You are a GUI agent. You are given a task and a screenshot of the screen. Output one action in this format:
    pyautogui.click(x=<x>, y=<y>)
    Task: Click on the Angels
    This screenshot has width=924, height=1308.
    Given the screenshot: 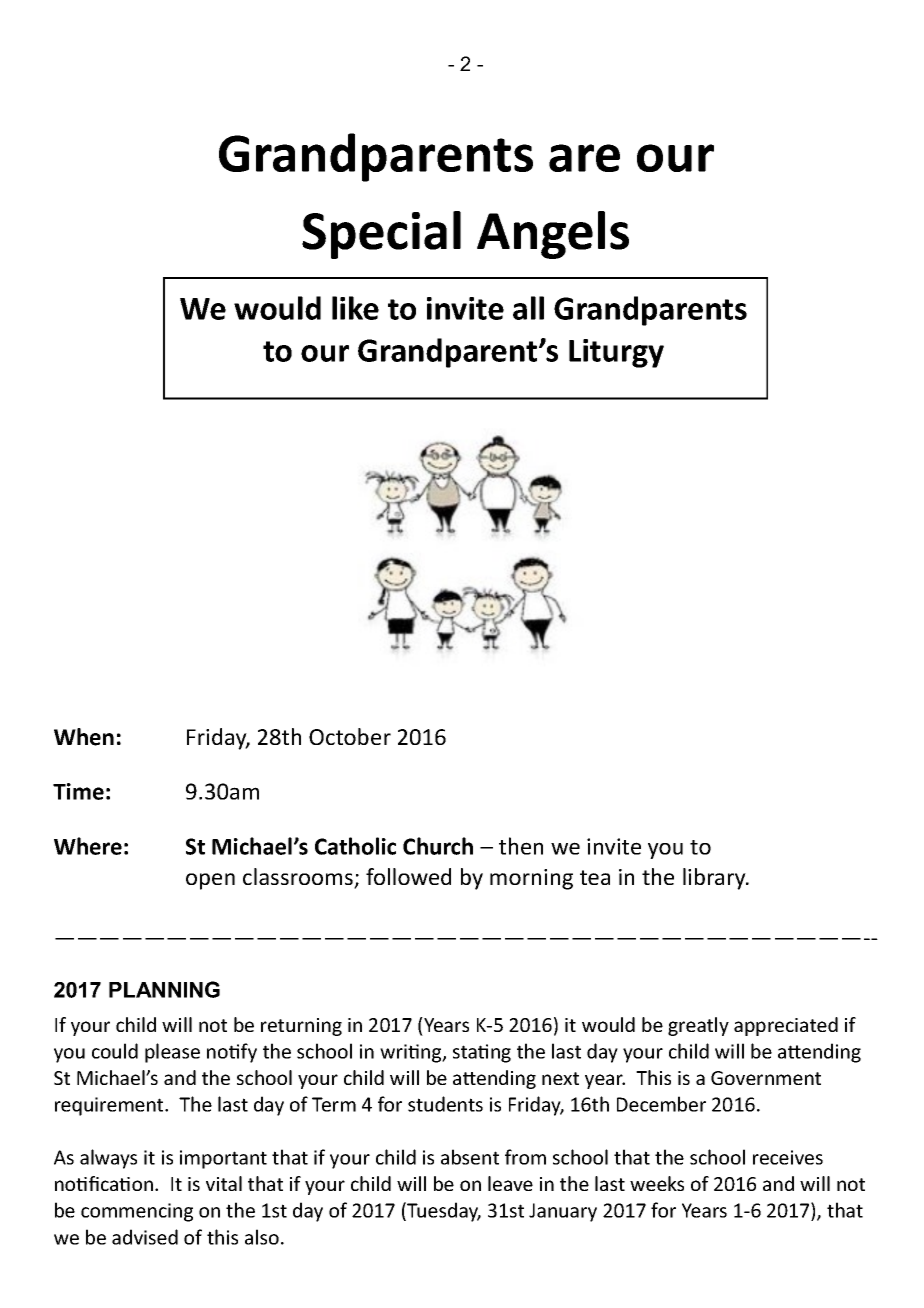 What is the action you would take?
    pyautogui.click(x=553, y=235)
